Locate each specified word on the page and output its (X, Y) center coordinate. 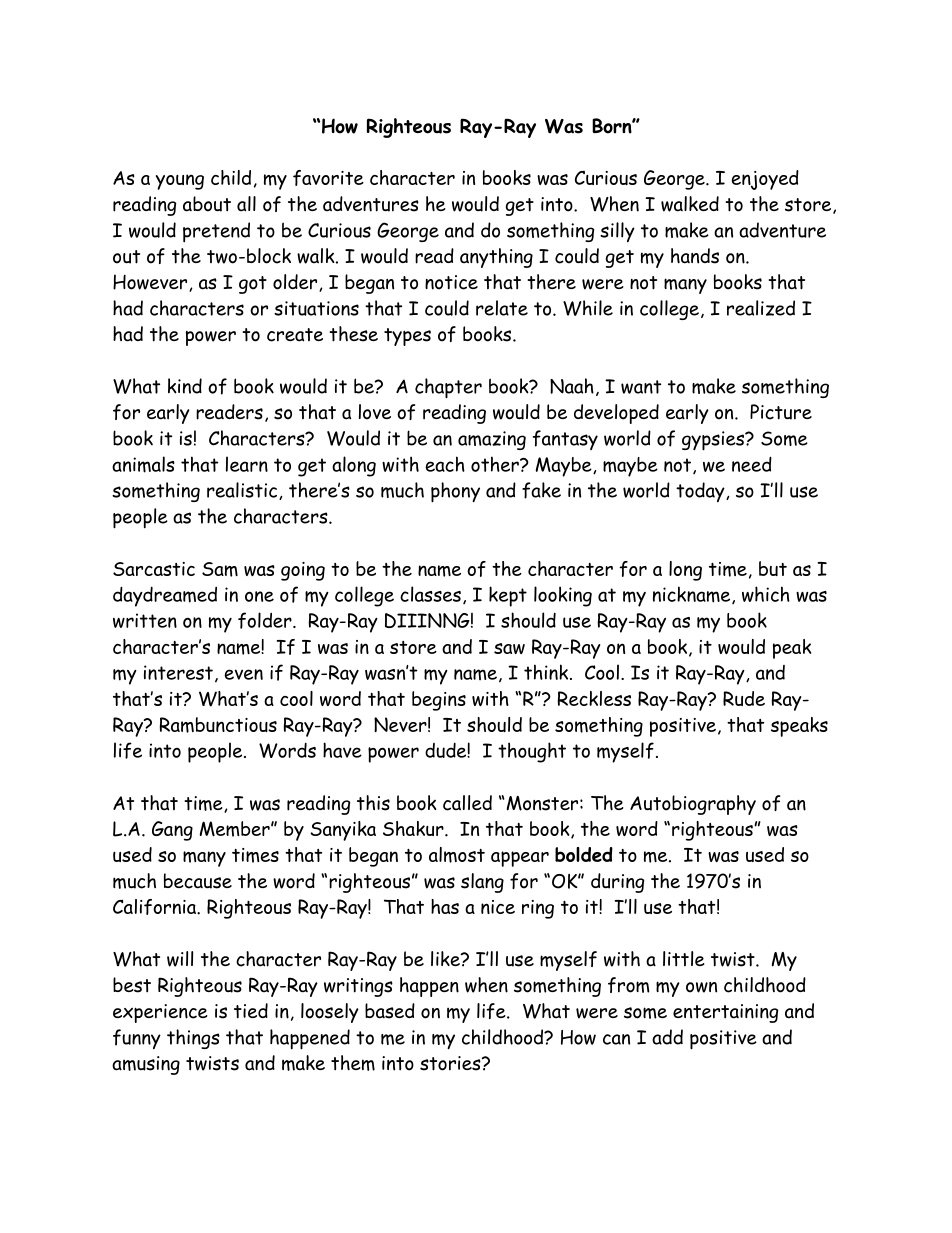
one (259, 596)
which (766, 594)
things (193, 1039)
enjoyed (765, 180)
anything (496, 258)
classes (430, 594)
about (207, 204)
